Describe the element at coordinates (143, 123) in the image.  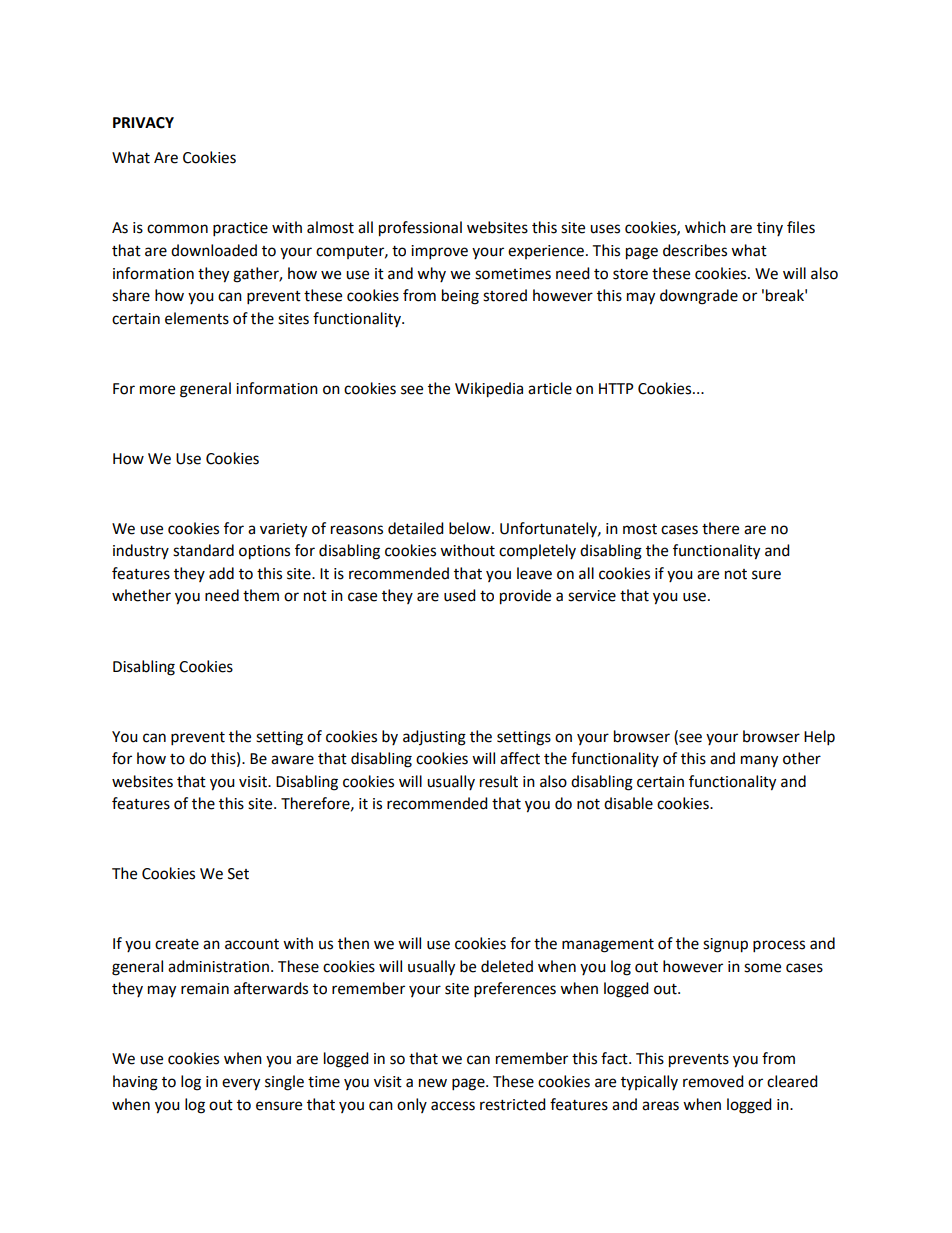
I see `PRIVACY` at that location.
